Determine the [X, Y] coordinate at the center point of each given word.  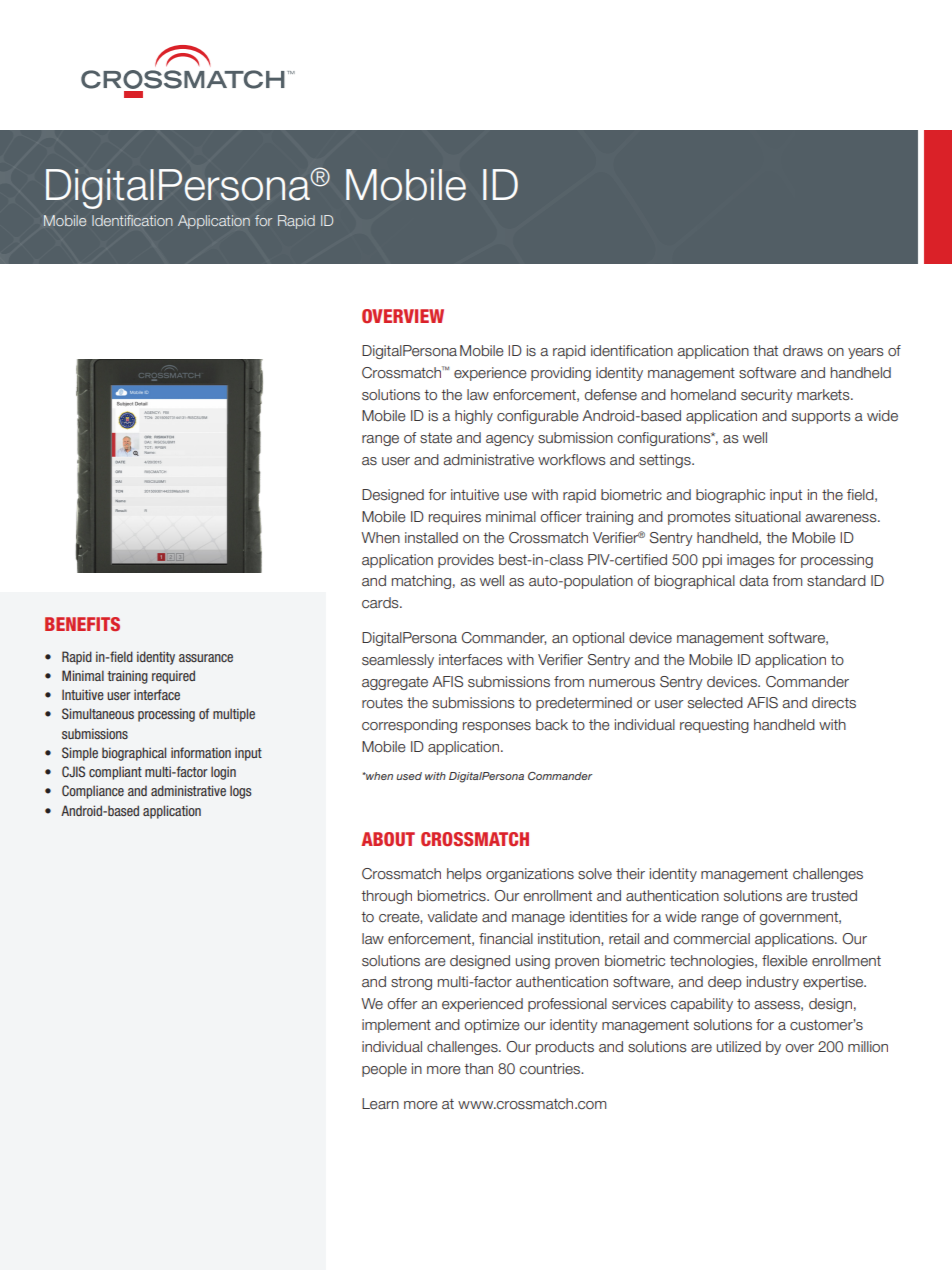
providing [561, 374]
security [767, 396]
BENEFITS [82, 624]
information [201, 752]
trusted [834, 896]
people [384, 1070]
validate [453, 917]
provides [466, 561]
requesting [714, 726]
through [386, 897]
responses [497, 727]
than [478, 1068]
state [436, 438]
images [751, 561]
